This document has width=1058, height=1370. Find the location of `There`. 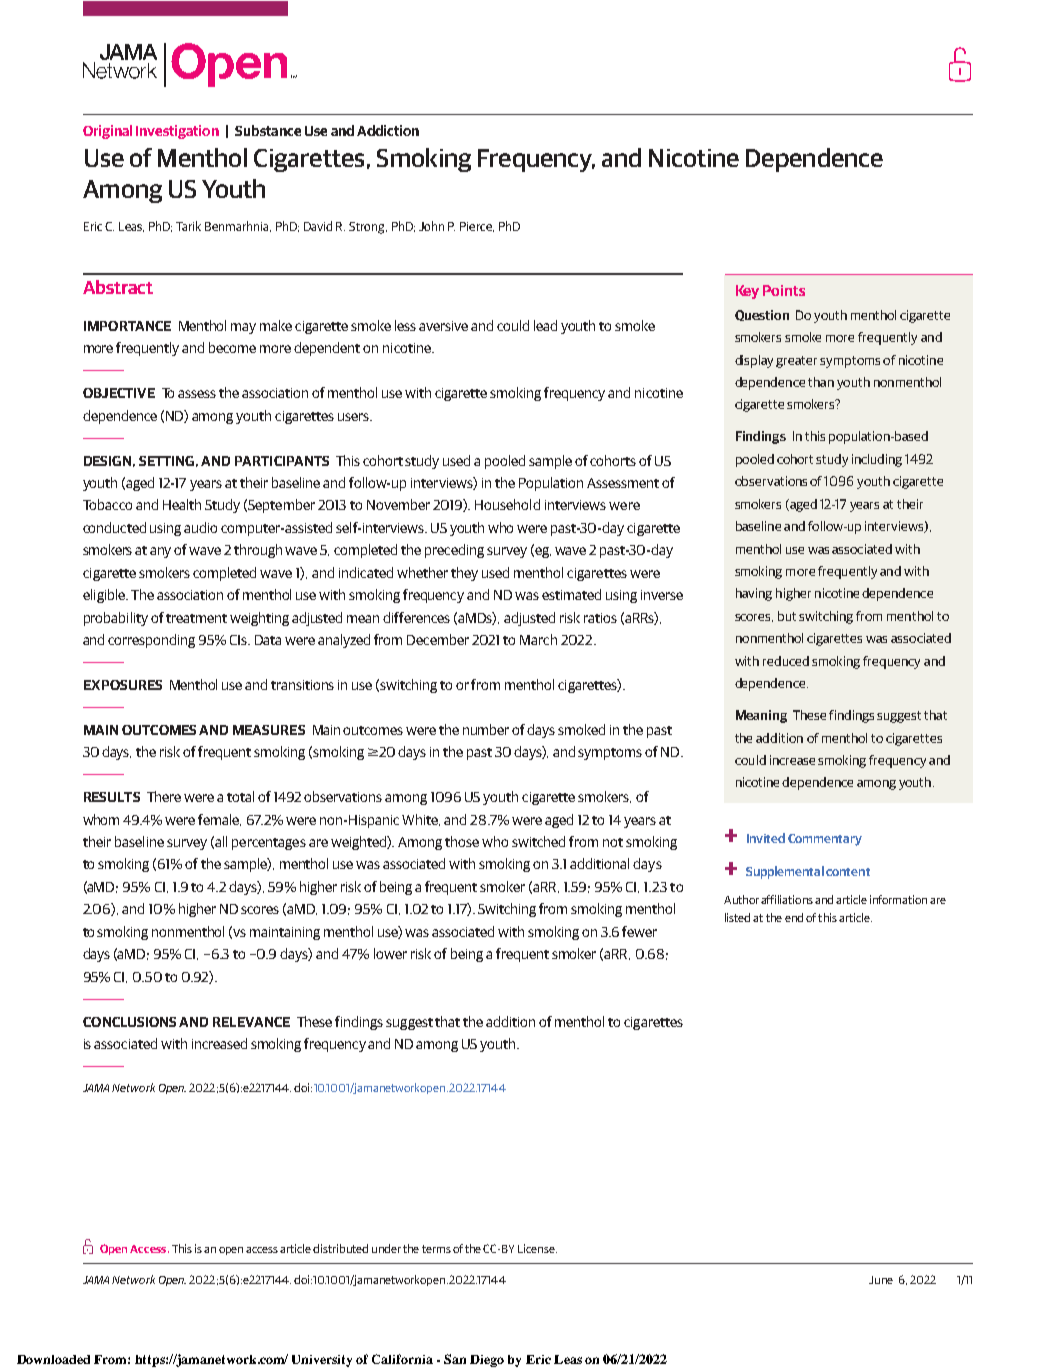

There is located at coordinates (164, 796).
